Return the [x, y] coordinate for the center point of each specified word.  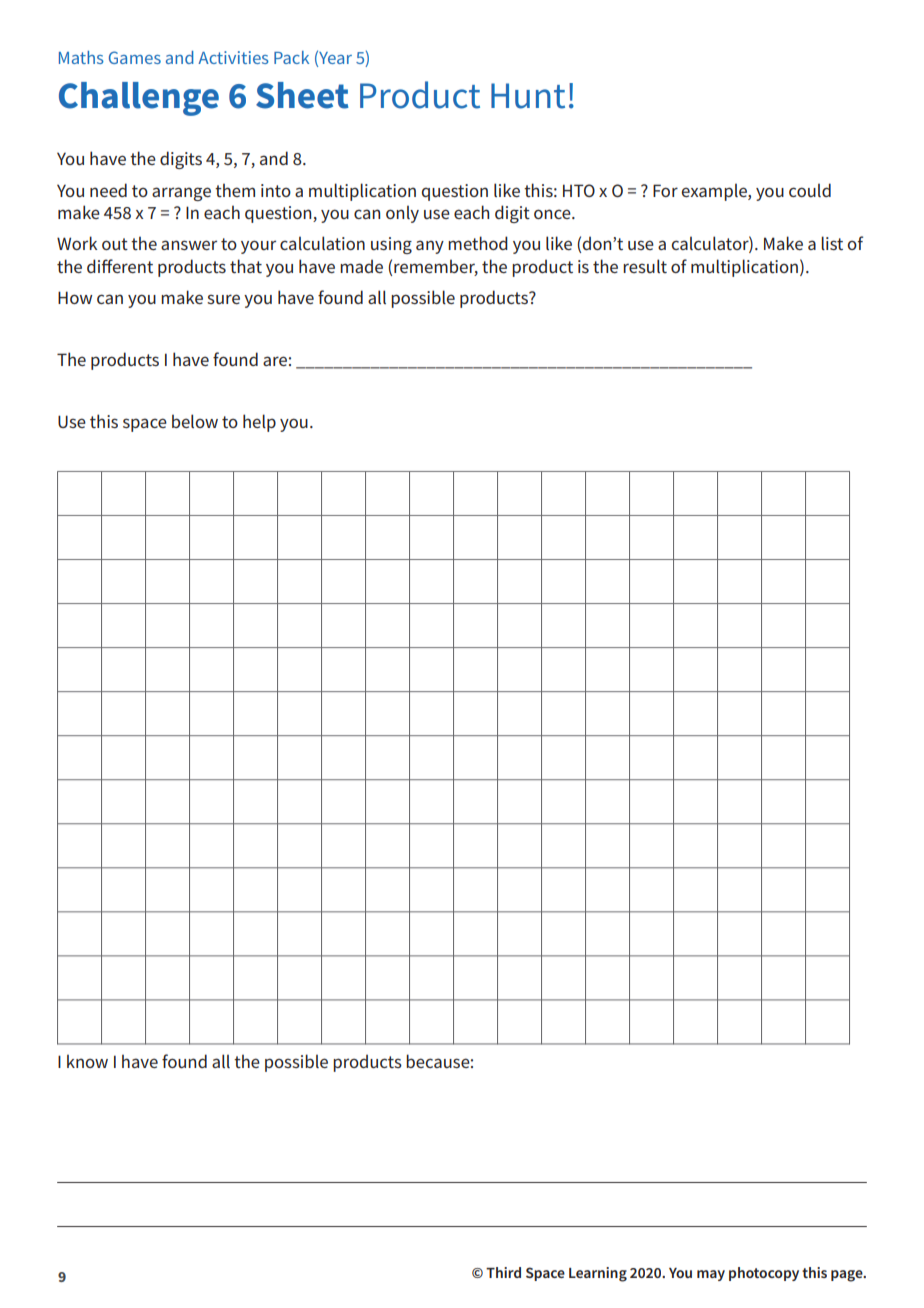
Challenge [139, 99]
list [832, 243]
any [430, 247]
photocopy [764, 1274]
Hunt [528, 96]
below [195, 421]
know [87, 1061]
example [715, 192]
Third [503, 1272]
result [645, 266]
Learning [598, 1274]
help [259, 423]
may [711, 1275]
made [361, 266]
